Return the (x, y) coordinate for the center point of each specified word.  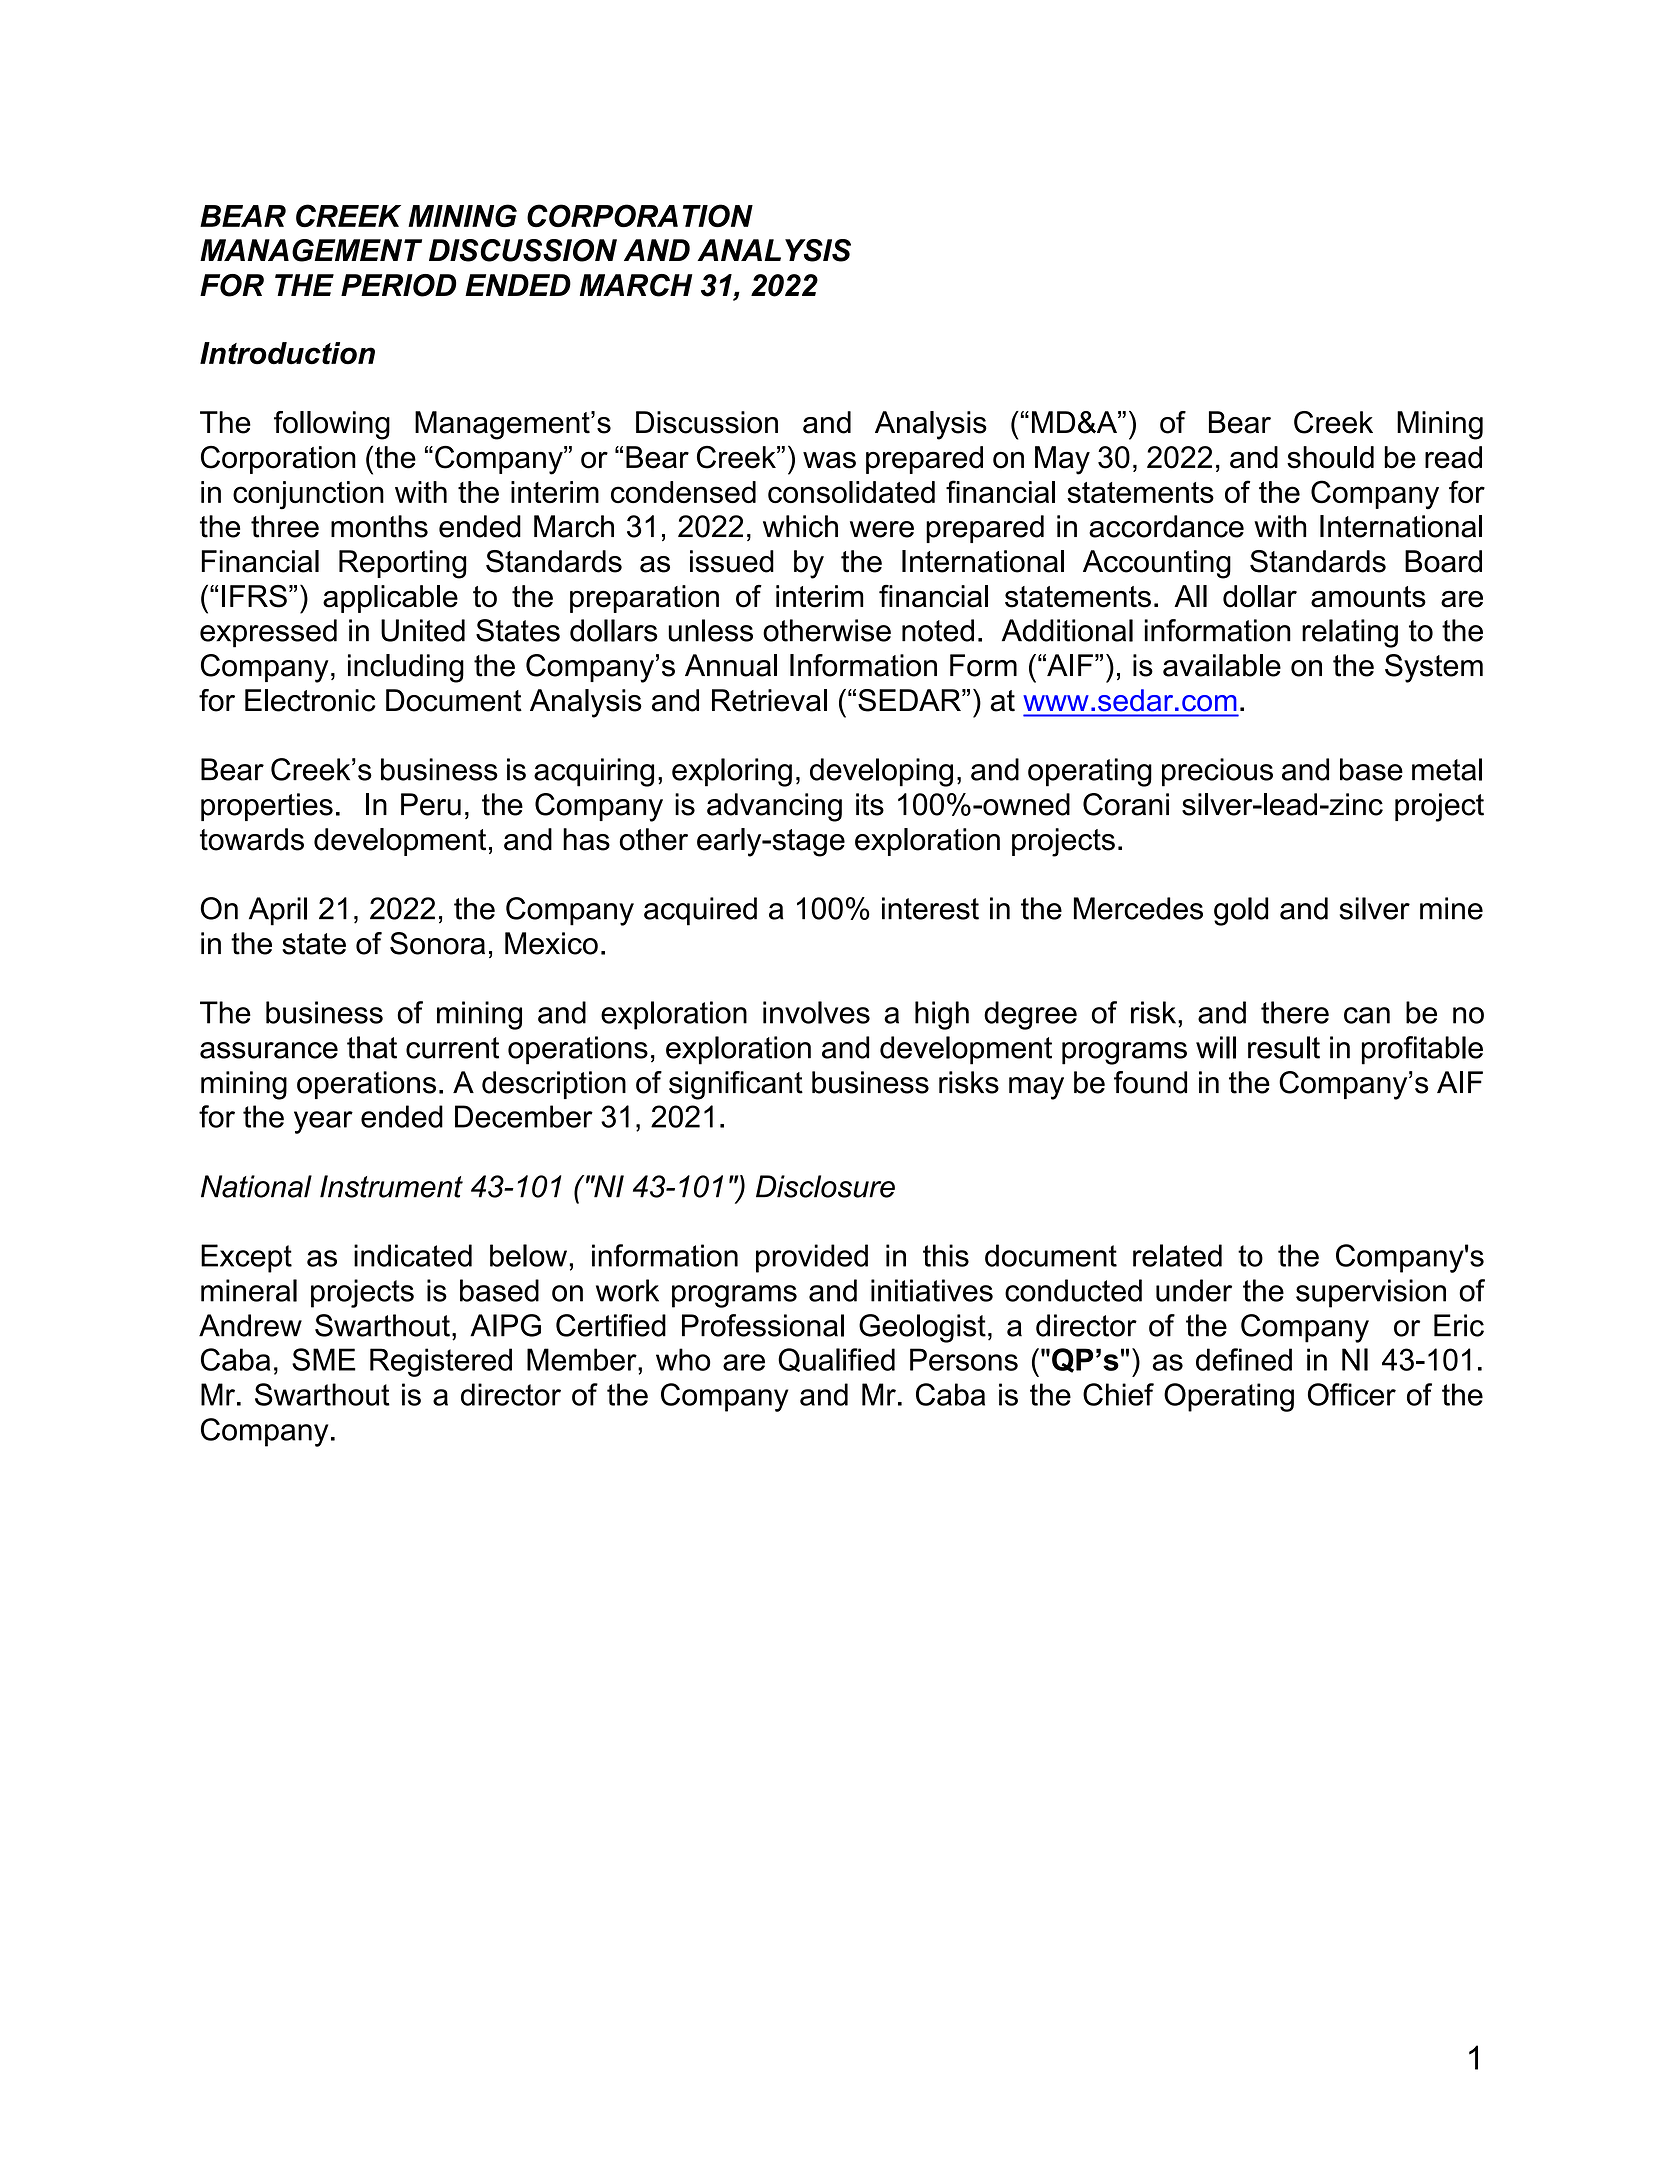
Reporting (403, 564)
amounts (1368, 597)
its (870, 804)
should (1330, 457)
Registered (441, 1362)
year (323, 1122)
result (1284, 1047)
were (882, 529)
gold (1241, 911)
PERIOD (399, 285)
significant (736, 1085)
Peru (431, 804)
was (829, 460)
